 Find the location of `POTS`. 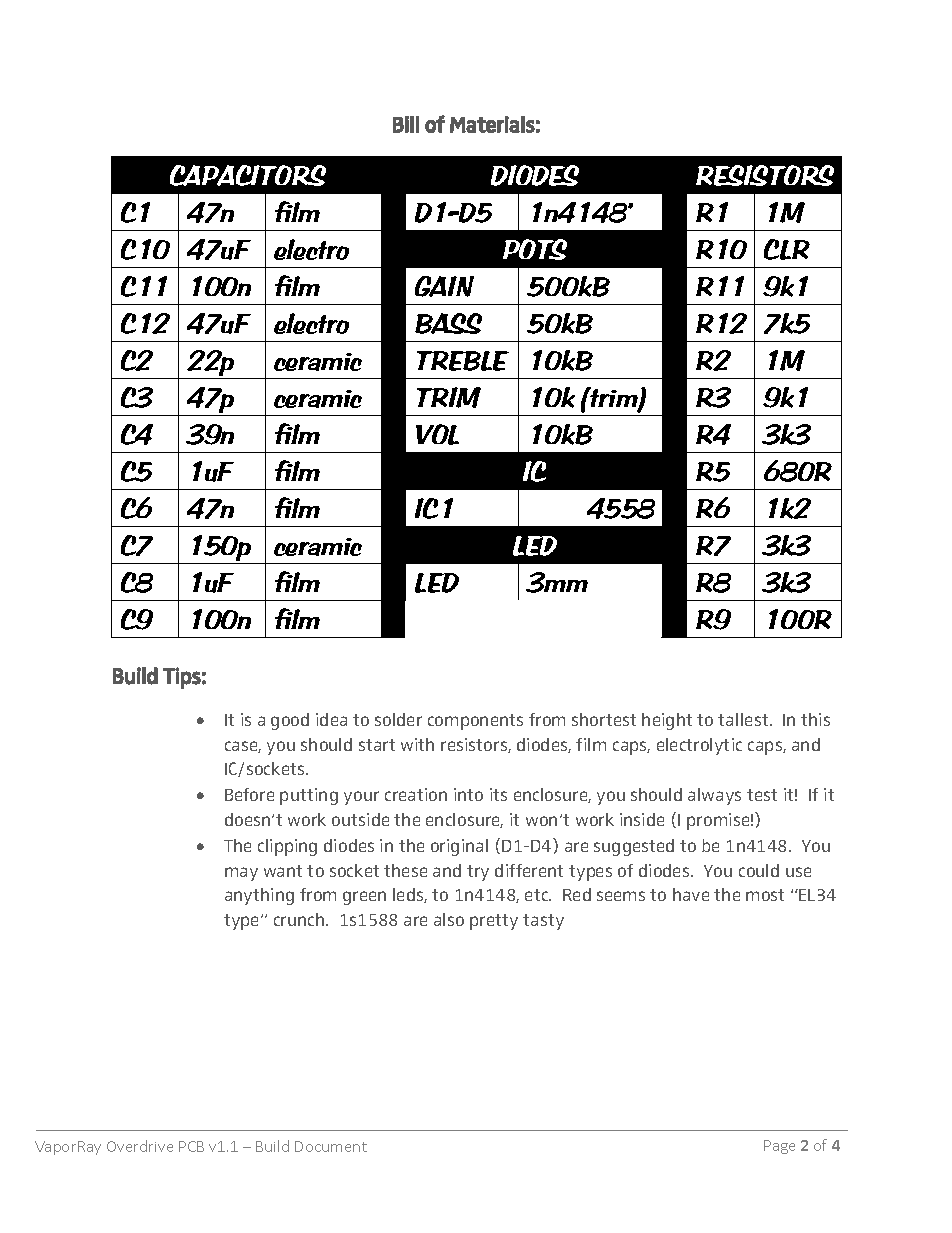

POTS is located at coordinates (535, 249).
